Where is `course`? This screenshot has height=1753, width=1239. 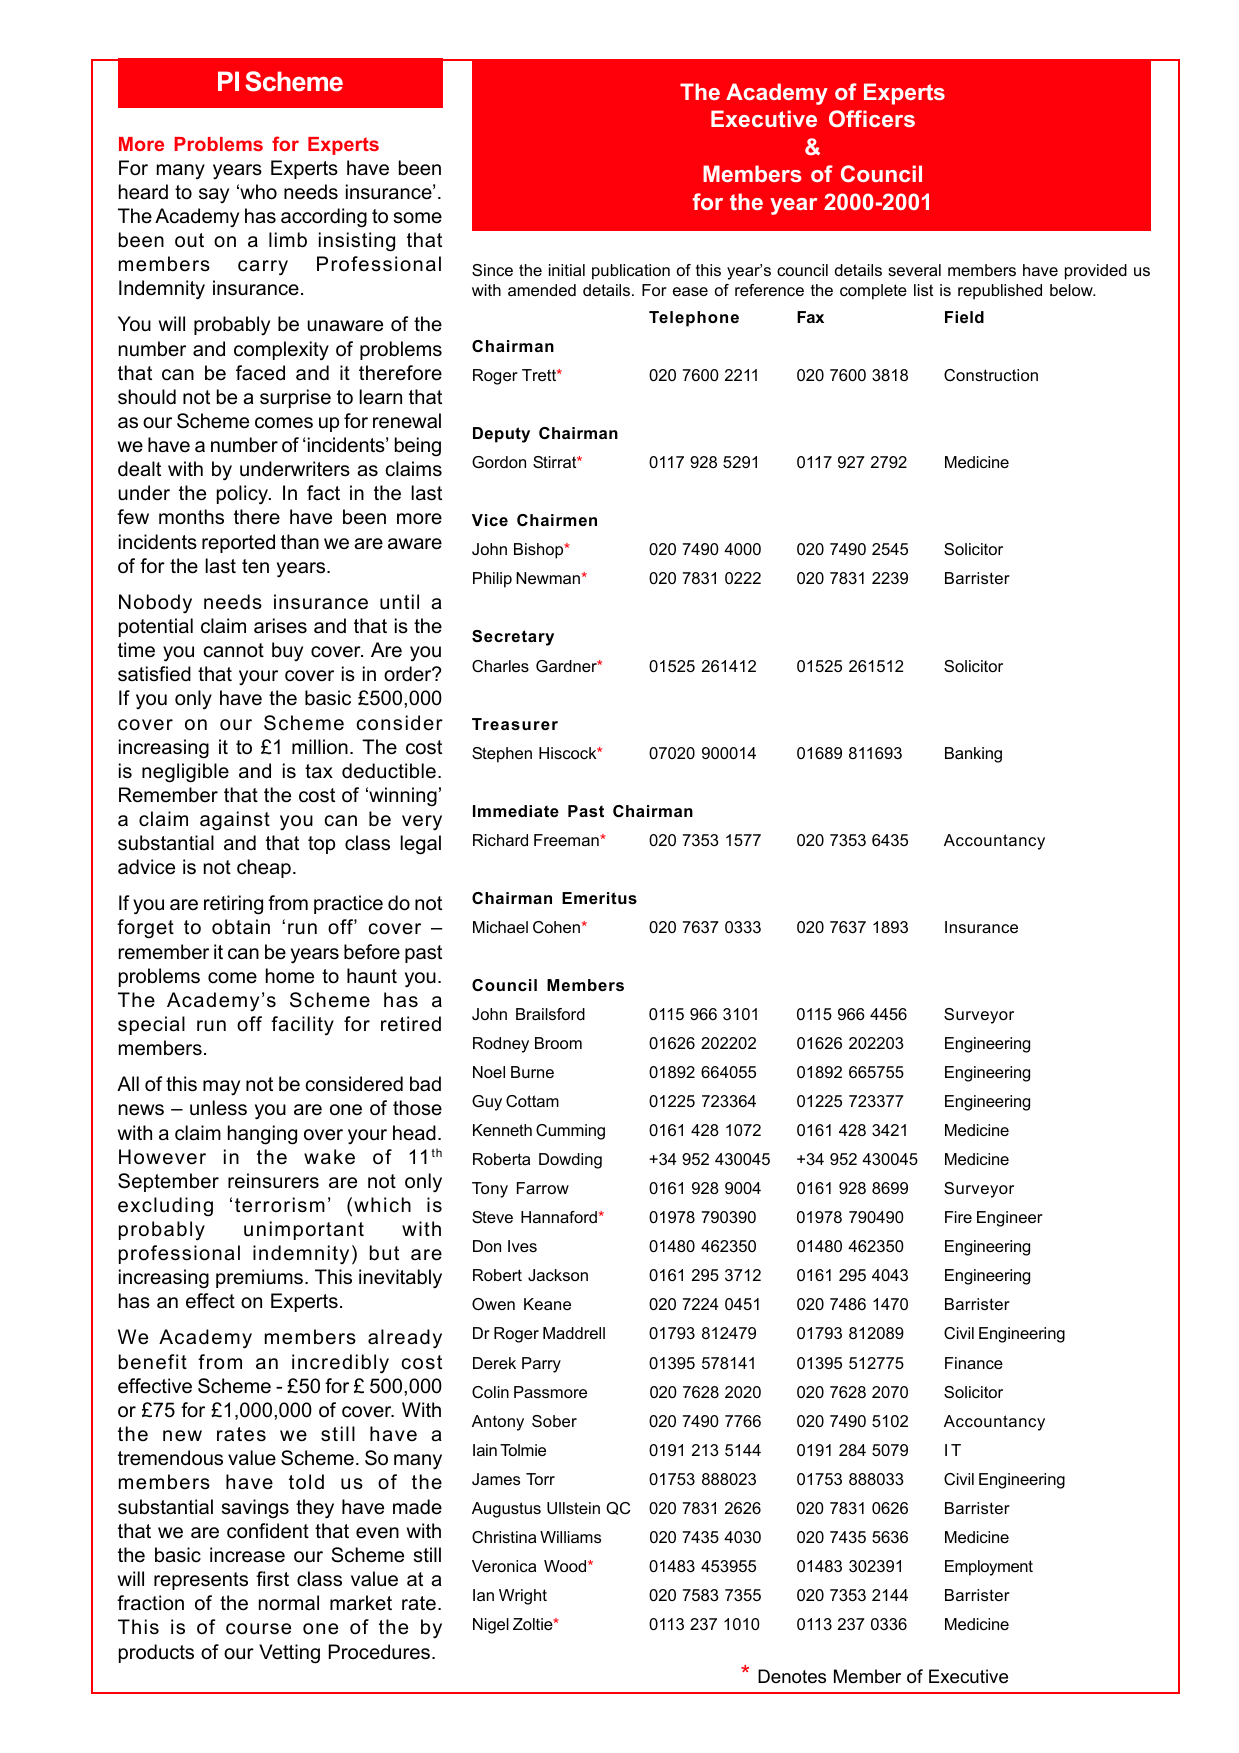 course is located at coordinates (258, 1629).
